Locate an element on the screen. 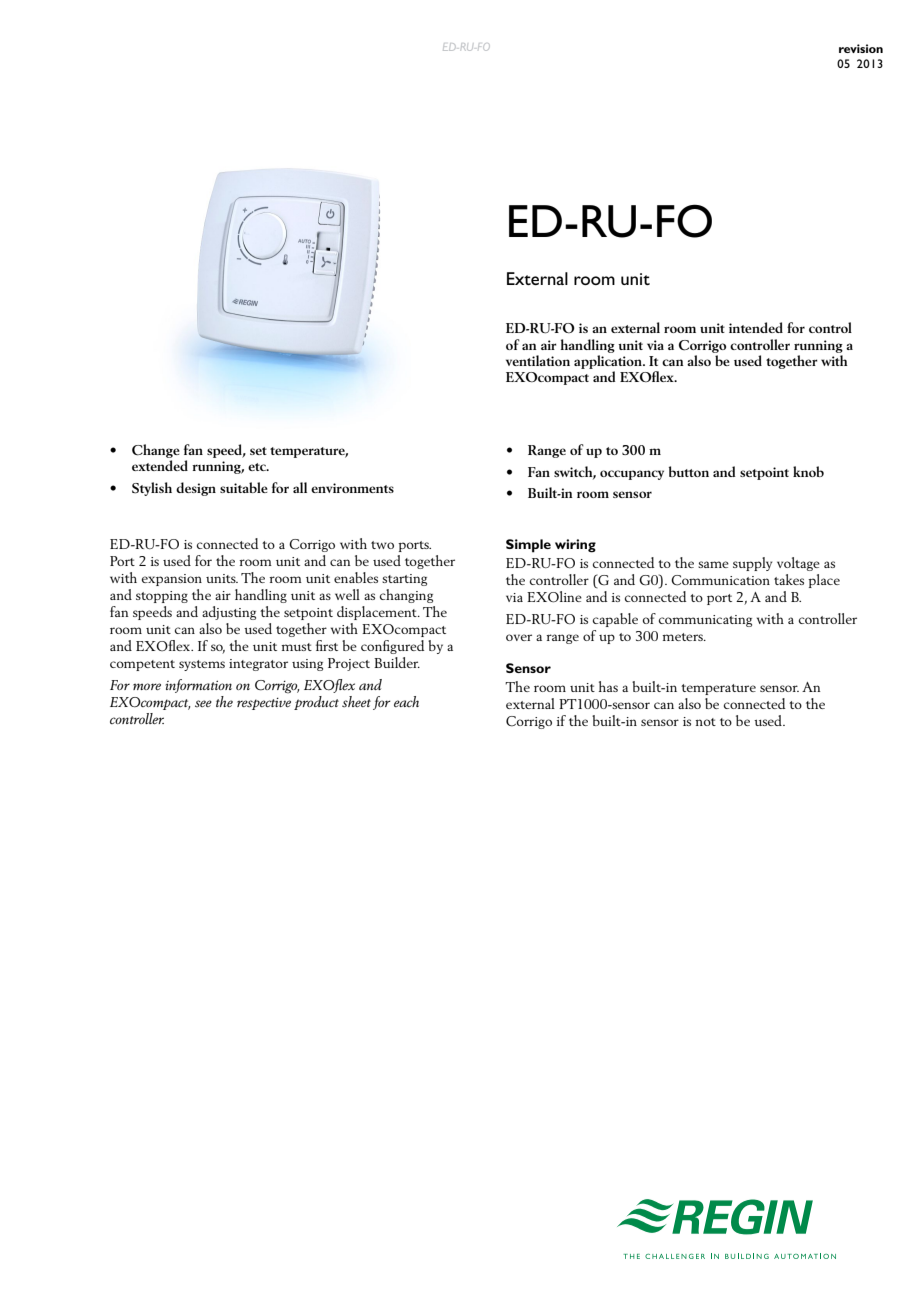 The image size is (924, 1308). supply is located at coordinates (752, 564).
